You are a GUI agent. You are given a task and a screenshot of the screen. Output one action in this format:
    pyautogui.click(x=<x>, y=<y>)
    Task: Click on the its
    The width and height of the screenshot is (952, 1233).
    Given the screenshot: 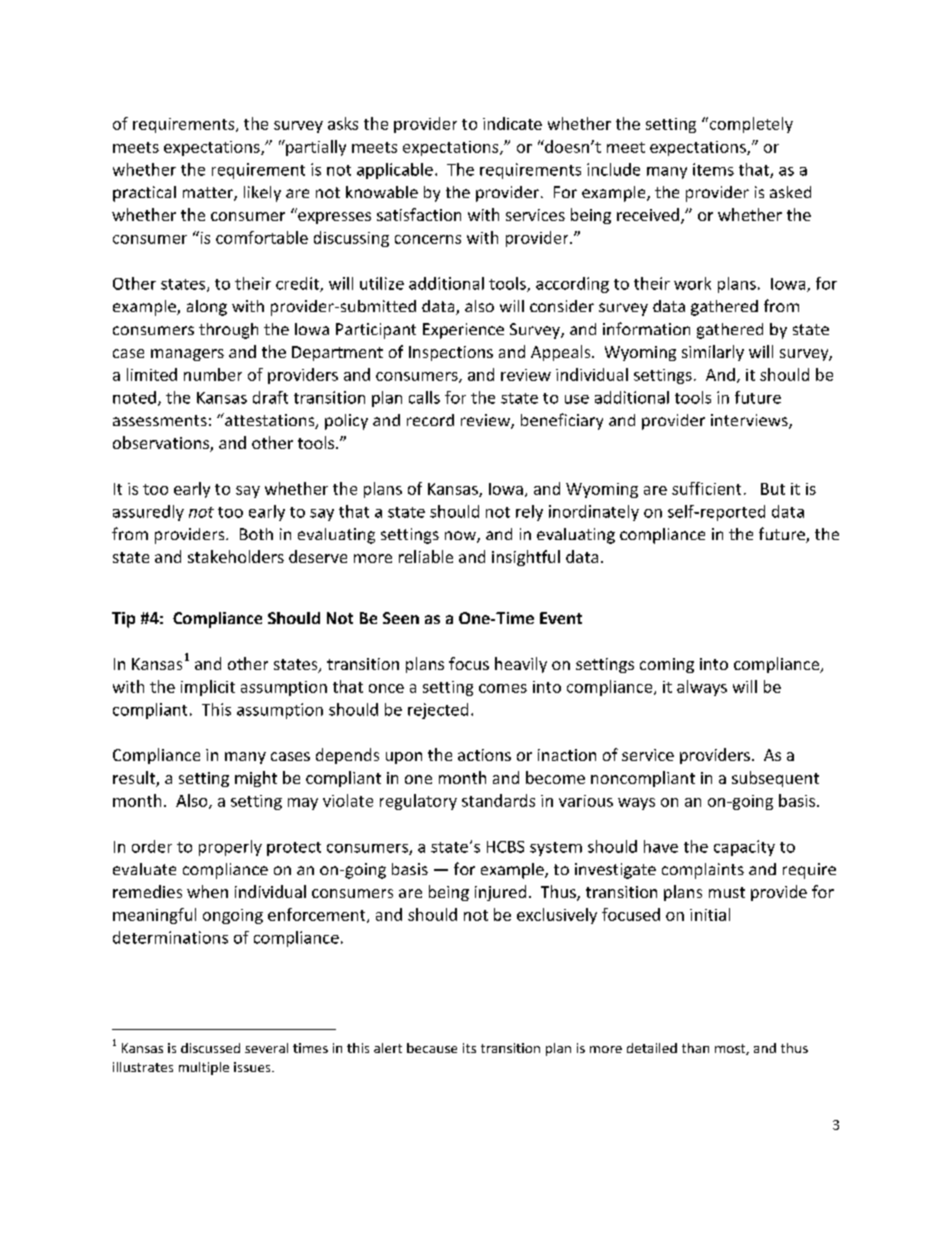 What is the action you would take?
    pyautogui.click(x=469, y=1048)
